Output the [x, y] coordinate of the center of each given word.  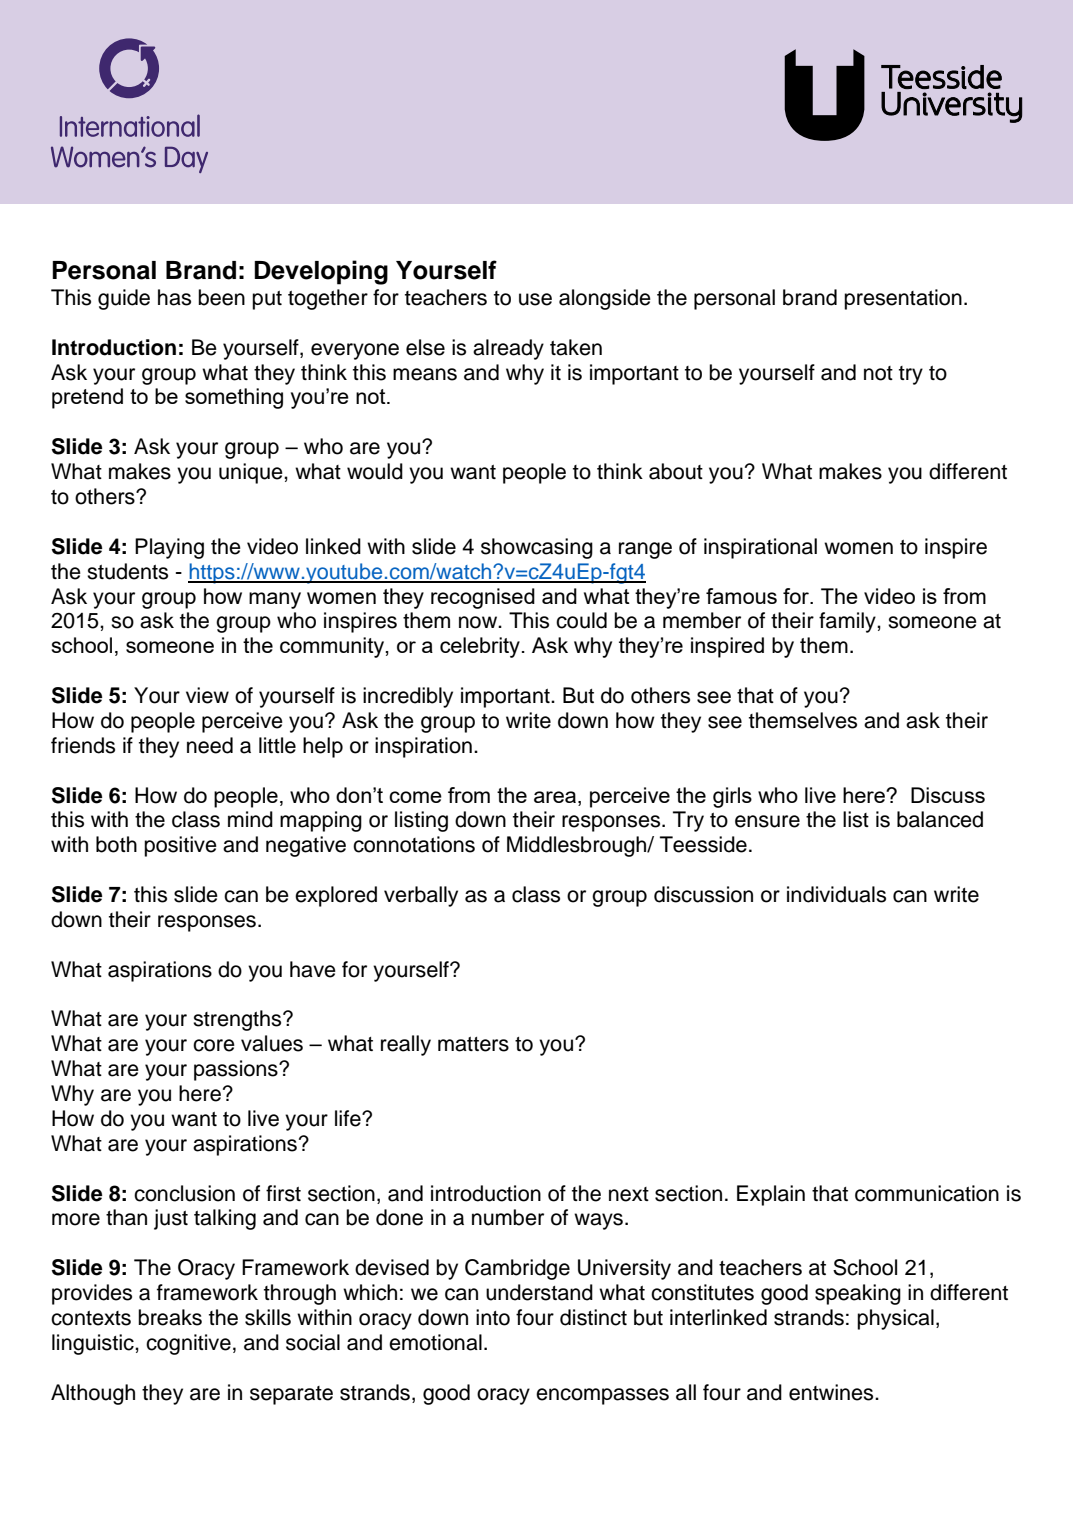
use [535, 299]
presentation [903, 299]
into [493, 1317]
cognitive [188, 1344]
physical [895, 1319]
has [174, 297]
